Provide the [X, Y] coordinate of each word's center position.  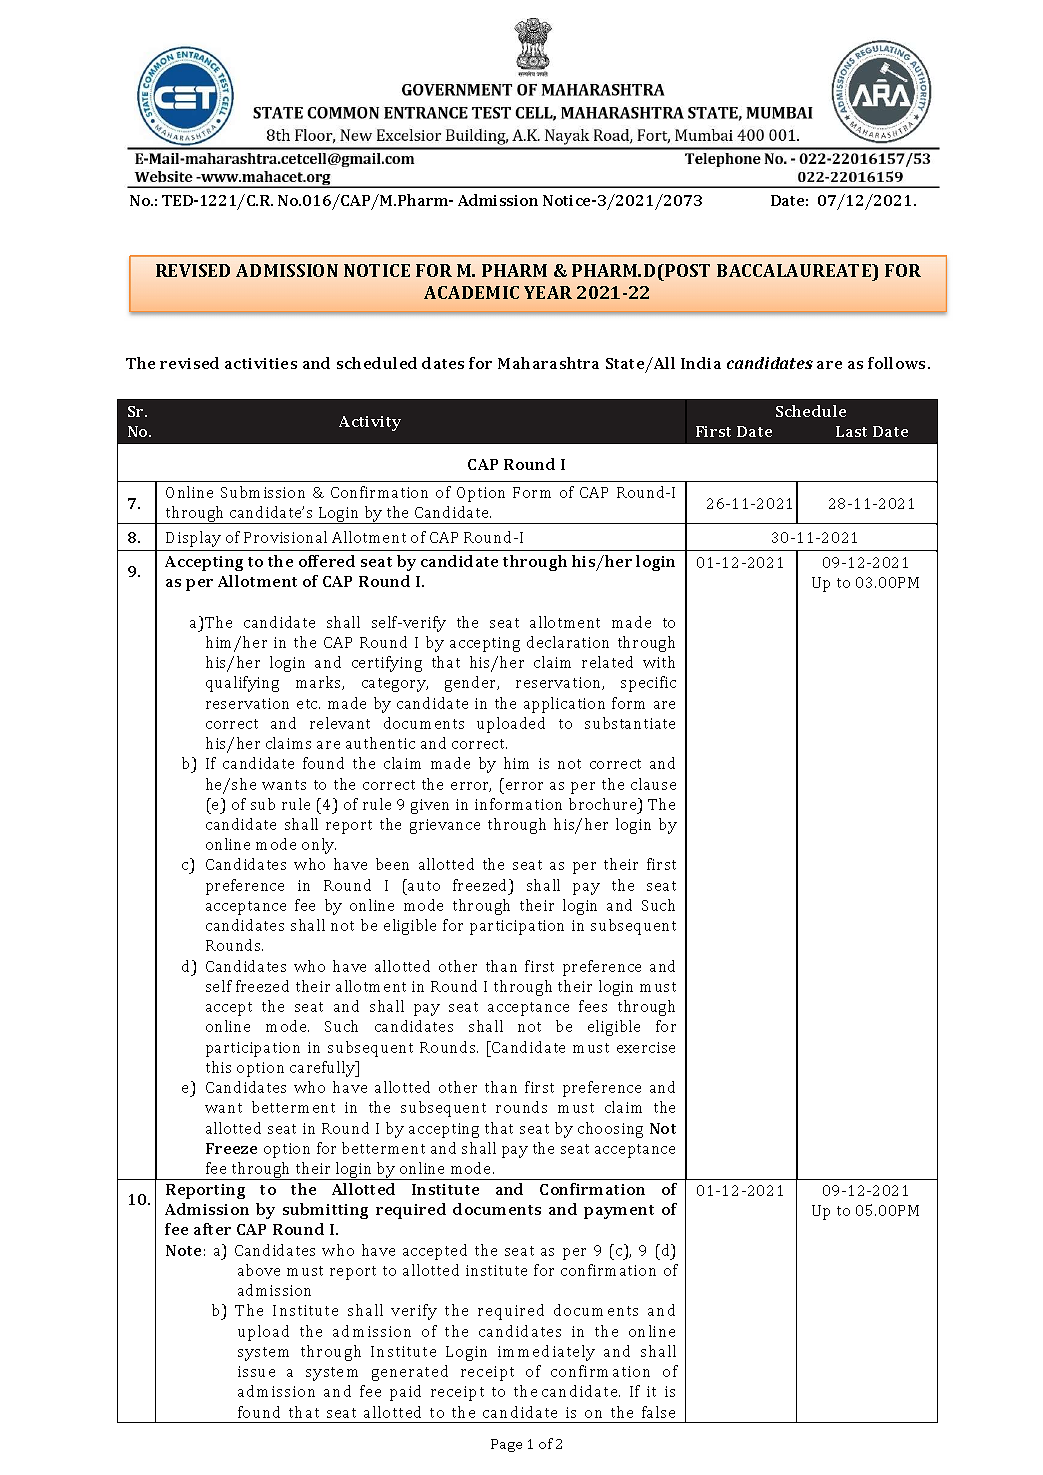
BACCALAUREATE [795, 270]
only [319, 846]
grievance [445, 826]
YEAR [548, 292]
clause [653, 784]
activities [261, 363]
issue [256, 1371]
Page [506, 1445]
